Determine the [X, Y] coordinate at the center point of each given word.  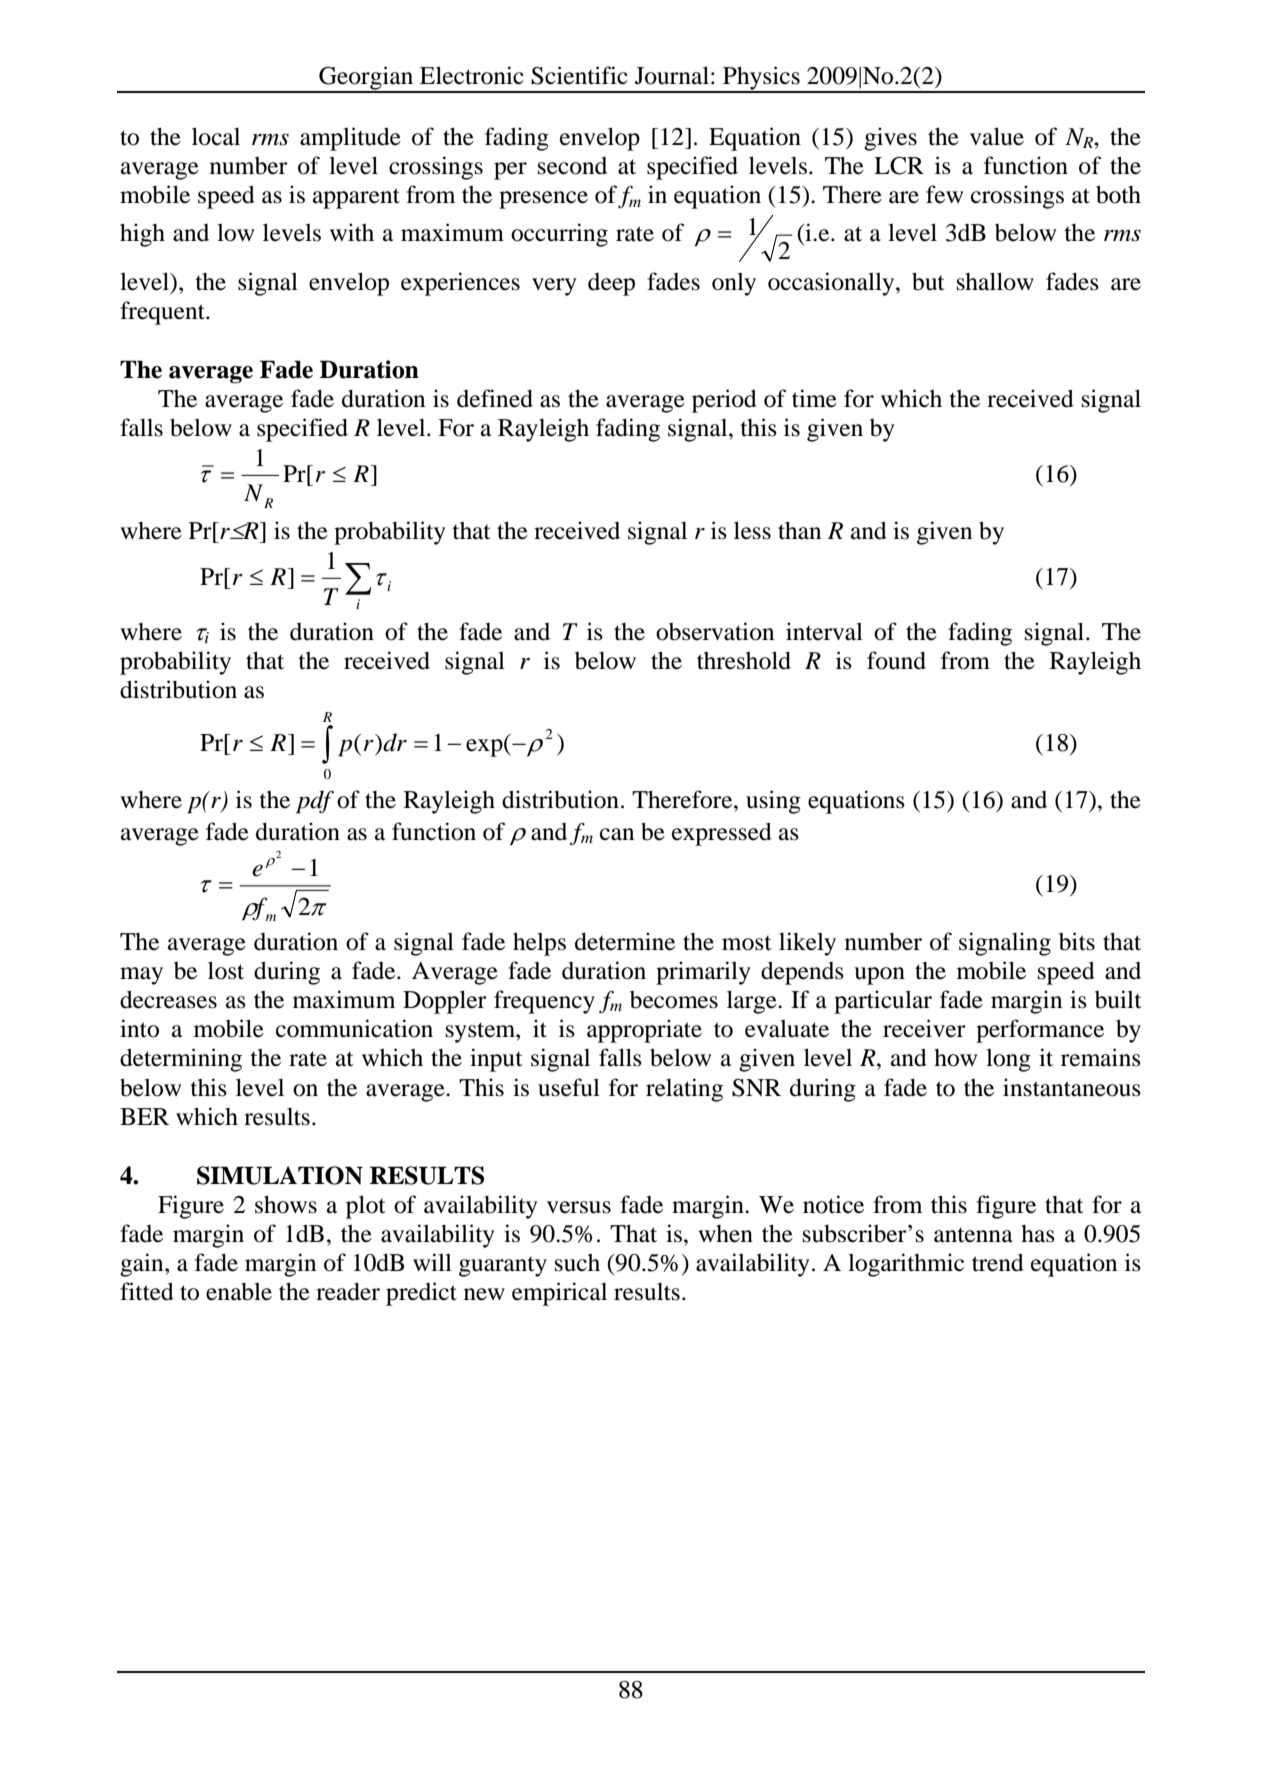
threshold [744, 660]
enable [239, 1292]
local [216, 136]
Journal [672, 75]
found [896, 660]
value [997, 136]
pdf [315, 802]
